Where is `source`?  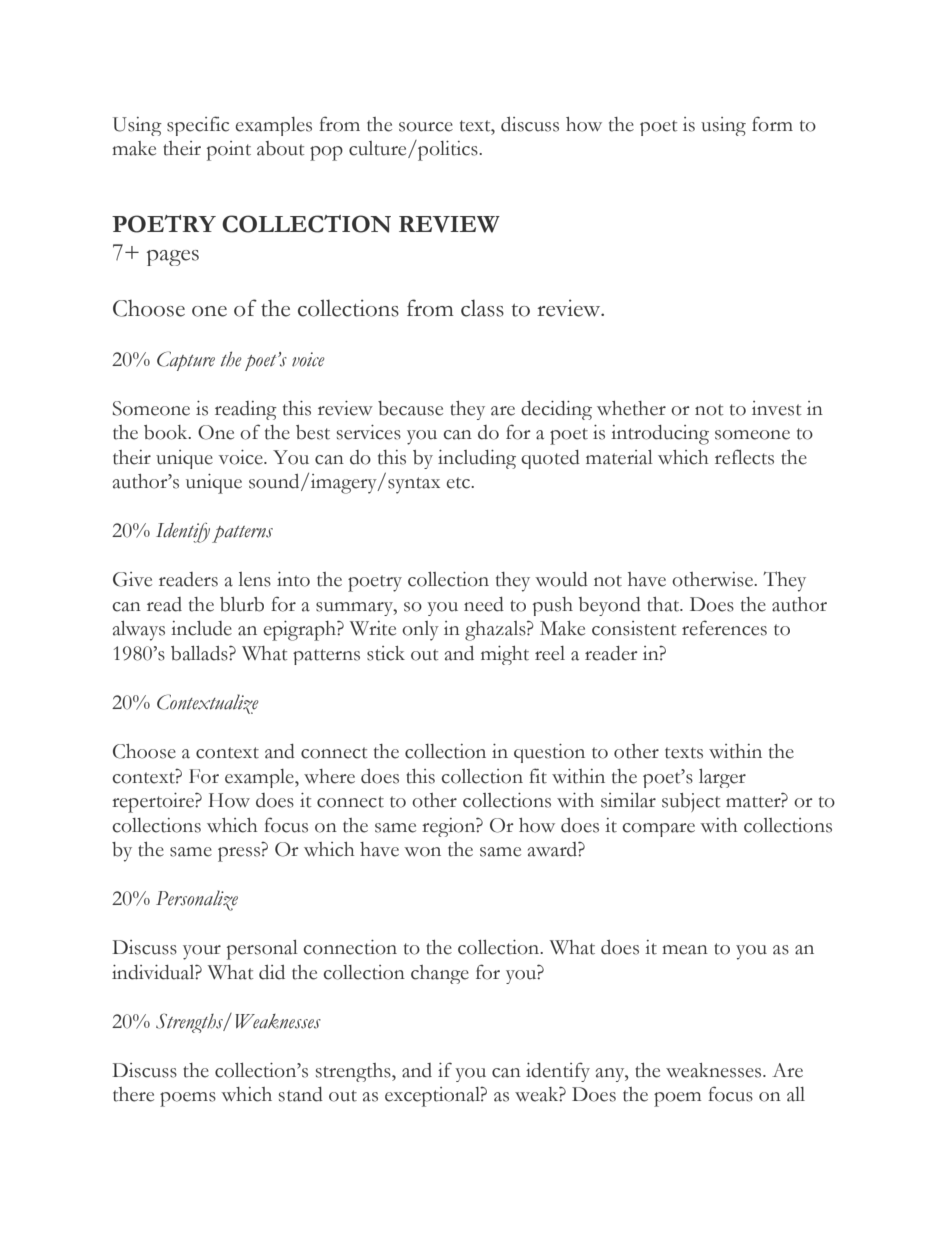 source is located at coordinates (426, 127).
